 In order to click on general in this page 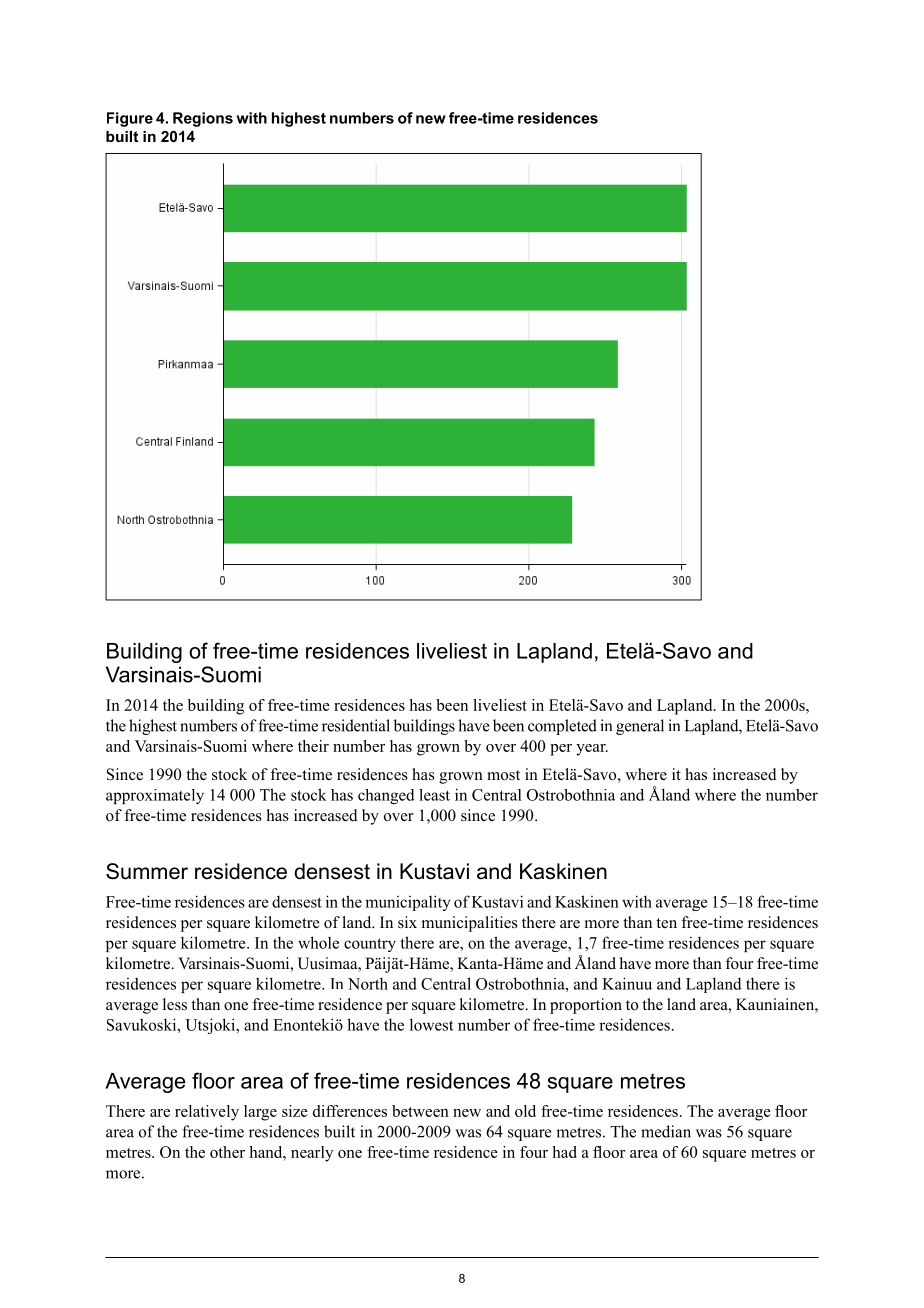, I will do `click(640, 727)`.
